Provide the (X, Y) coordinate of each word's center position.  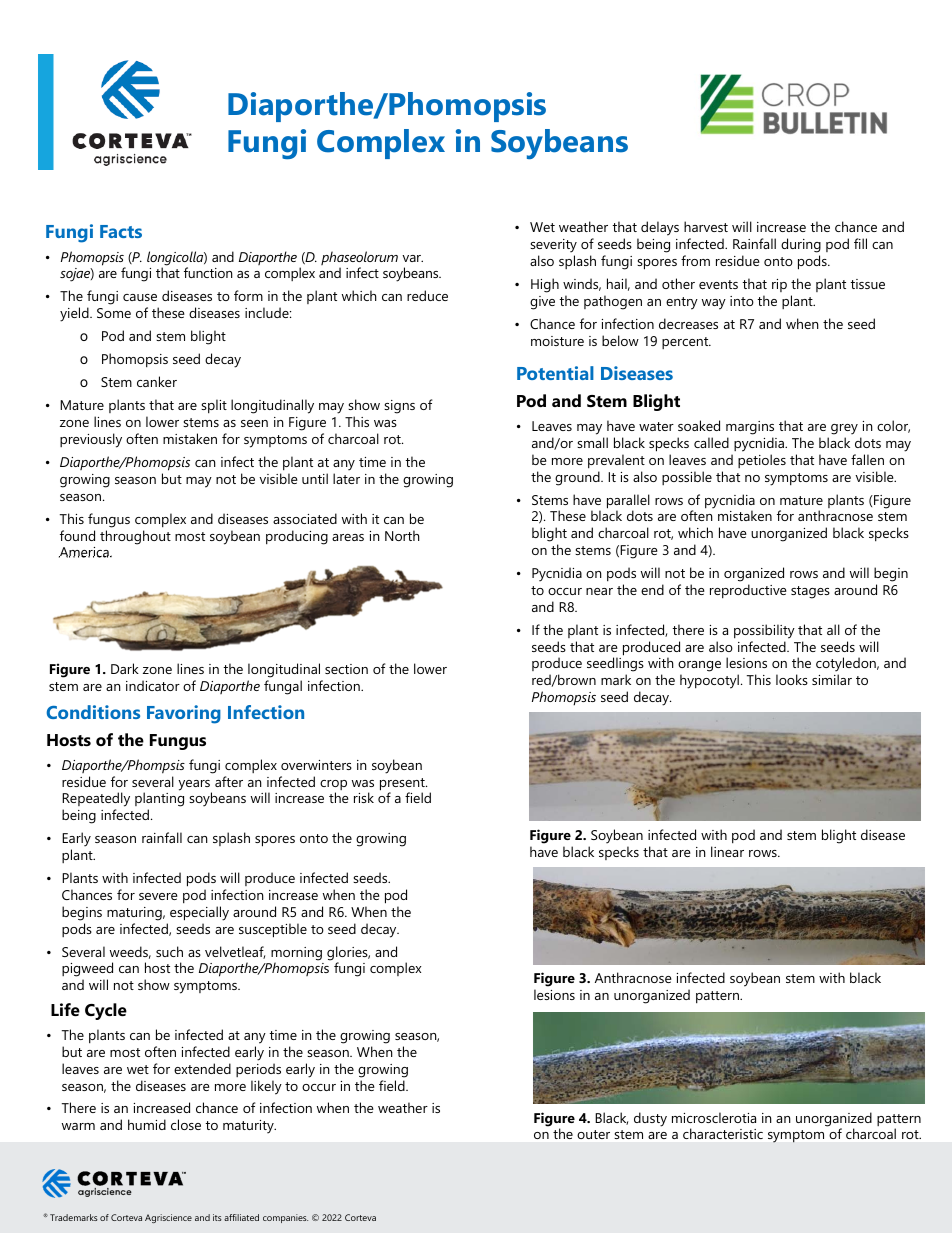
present (403, 785)
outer (593, 1134)
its (217, 1217)
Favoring (184, 714)
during (801, 245)
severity (553, 246)
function (208, 272)
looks (792, 679)
